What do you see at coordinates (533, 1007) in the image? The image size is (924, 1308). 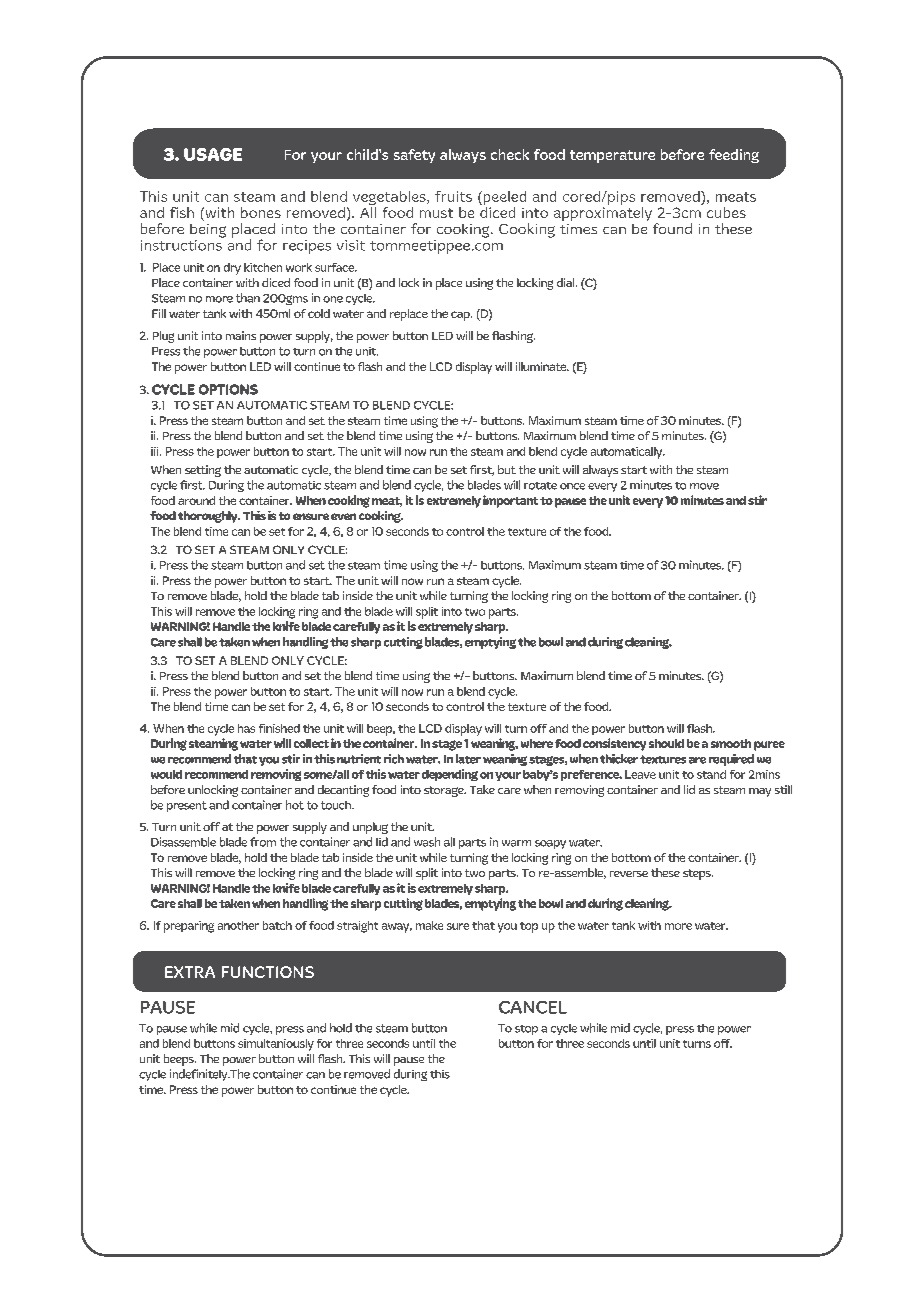 I see `CANCEL` at bounding box center [533, 1007].
